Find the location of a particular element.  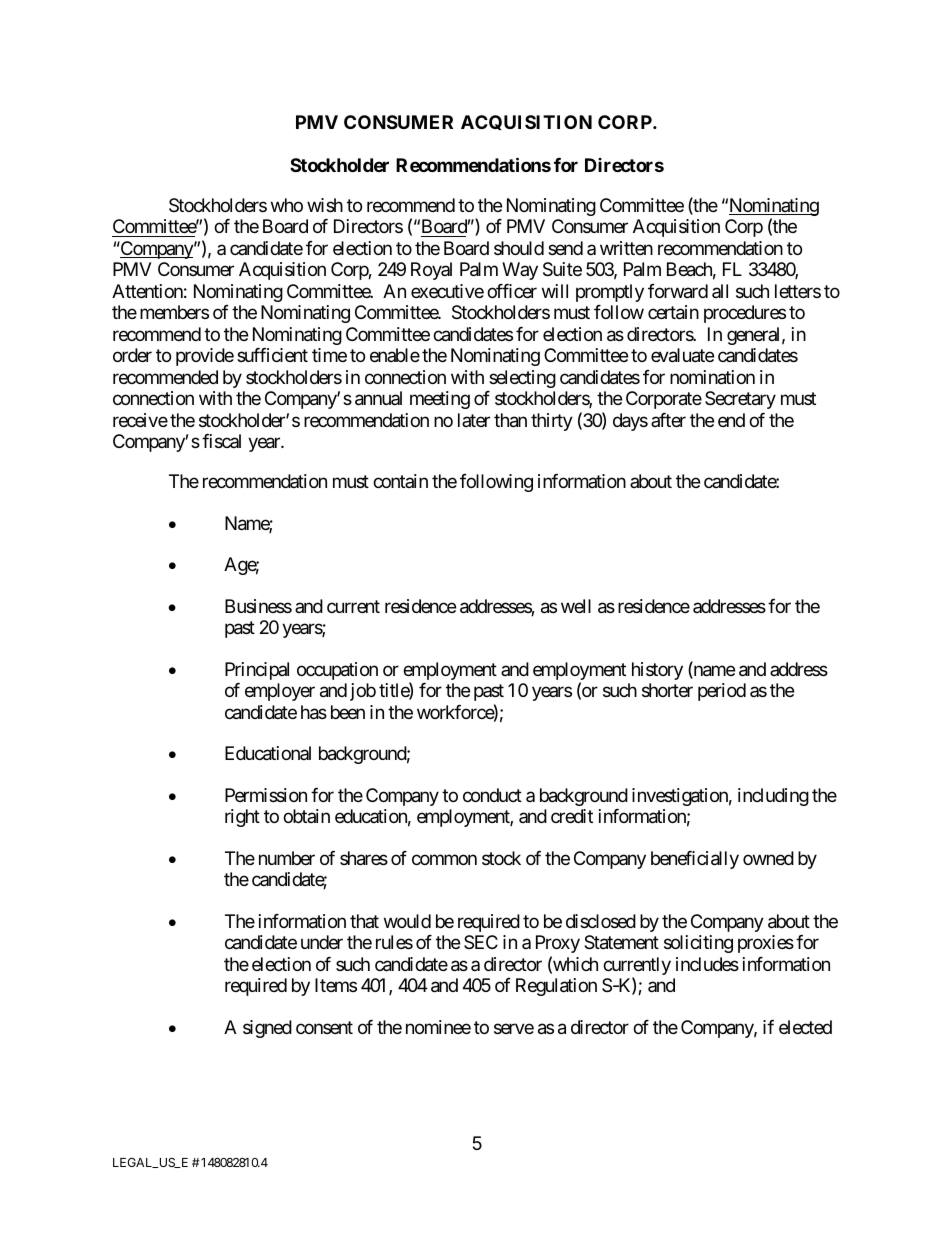

history is located at coordinates (657, 671).
